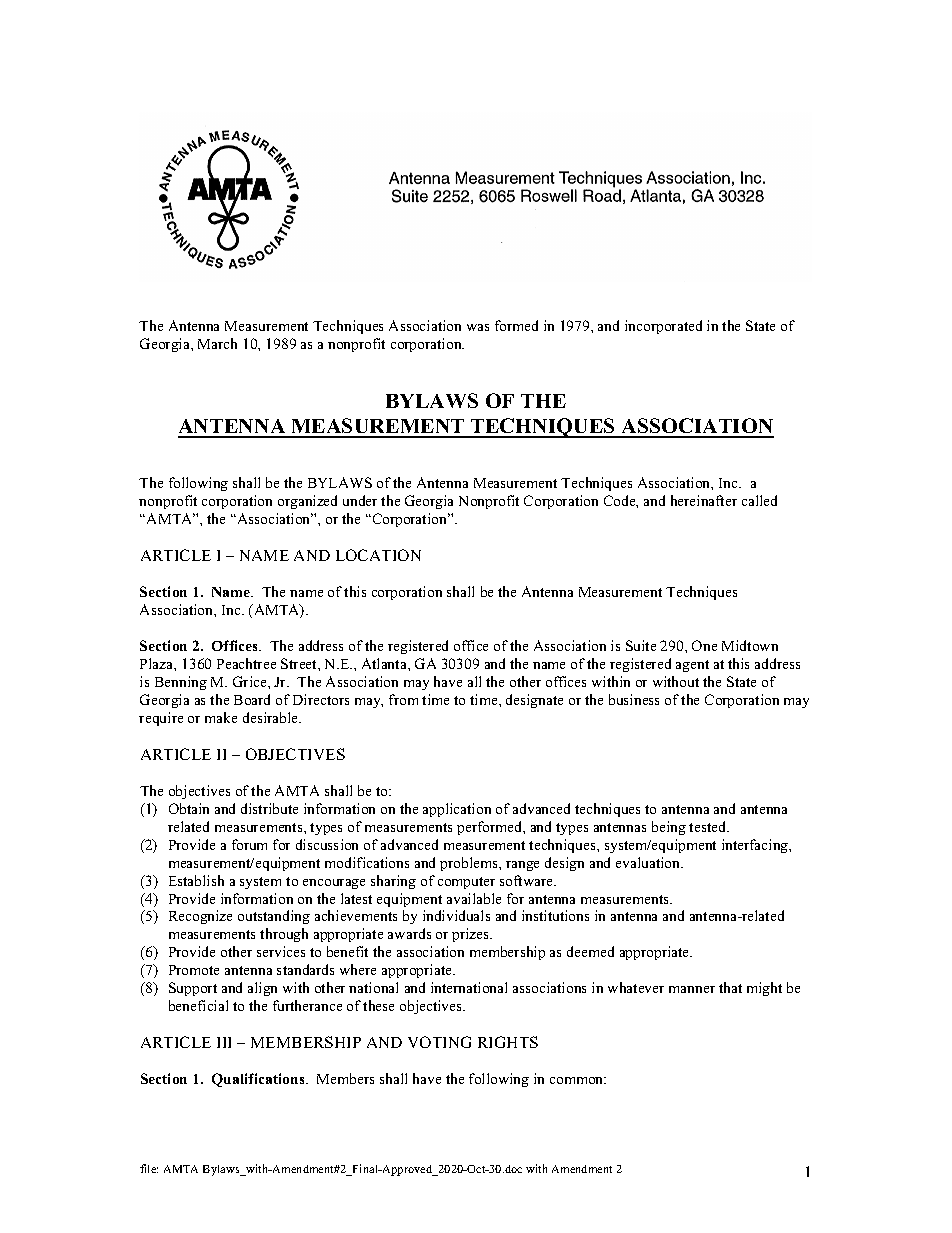 This image has width=952, height=1233. What do you see at coordinates (478, 327) in the image?
I see `was` at bounding box center [478, 327].
